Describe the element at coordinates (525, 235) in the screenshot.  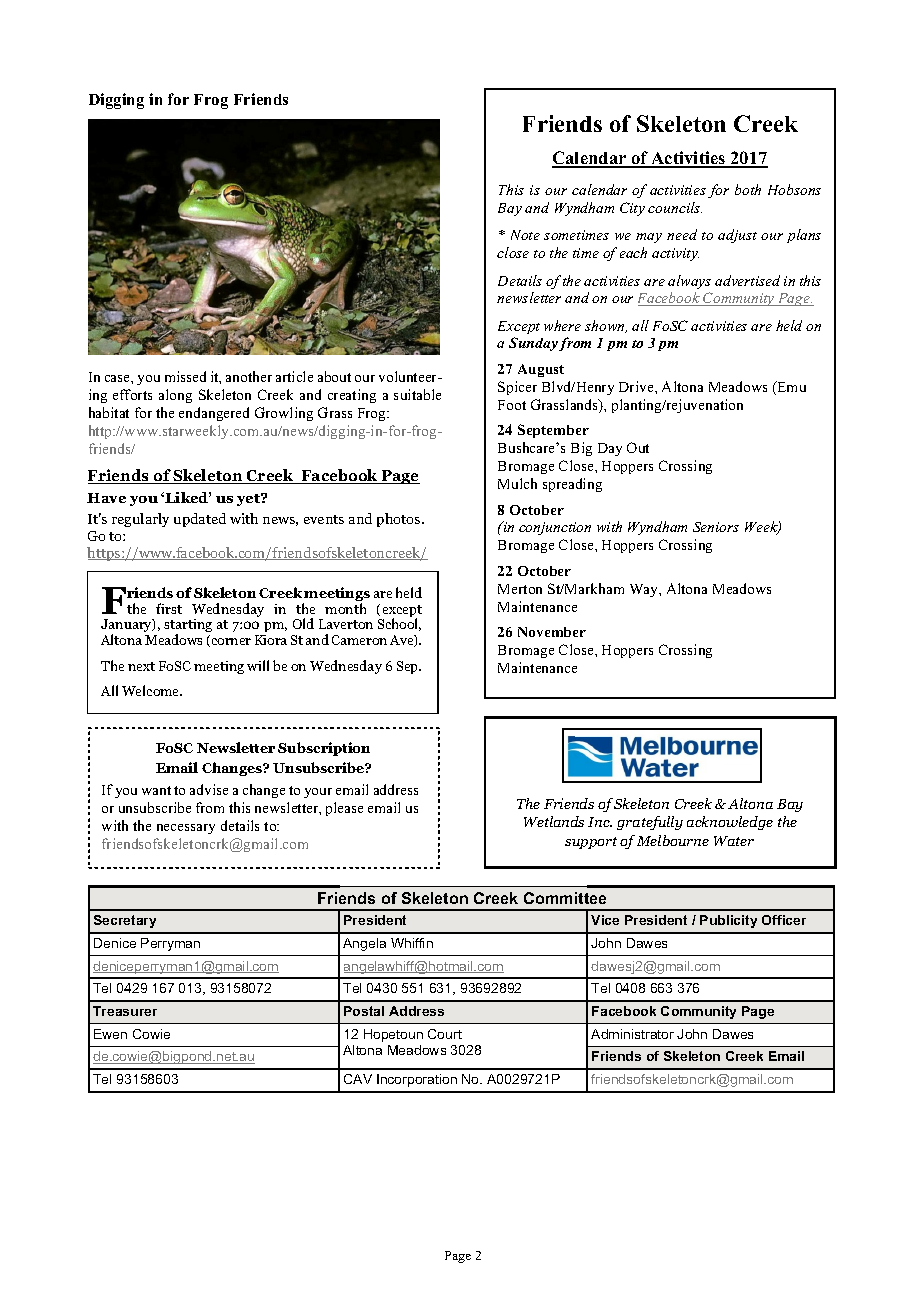
I see `Note` at that location.
